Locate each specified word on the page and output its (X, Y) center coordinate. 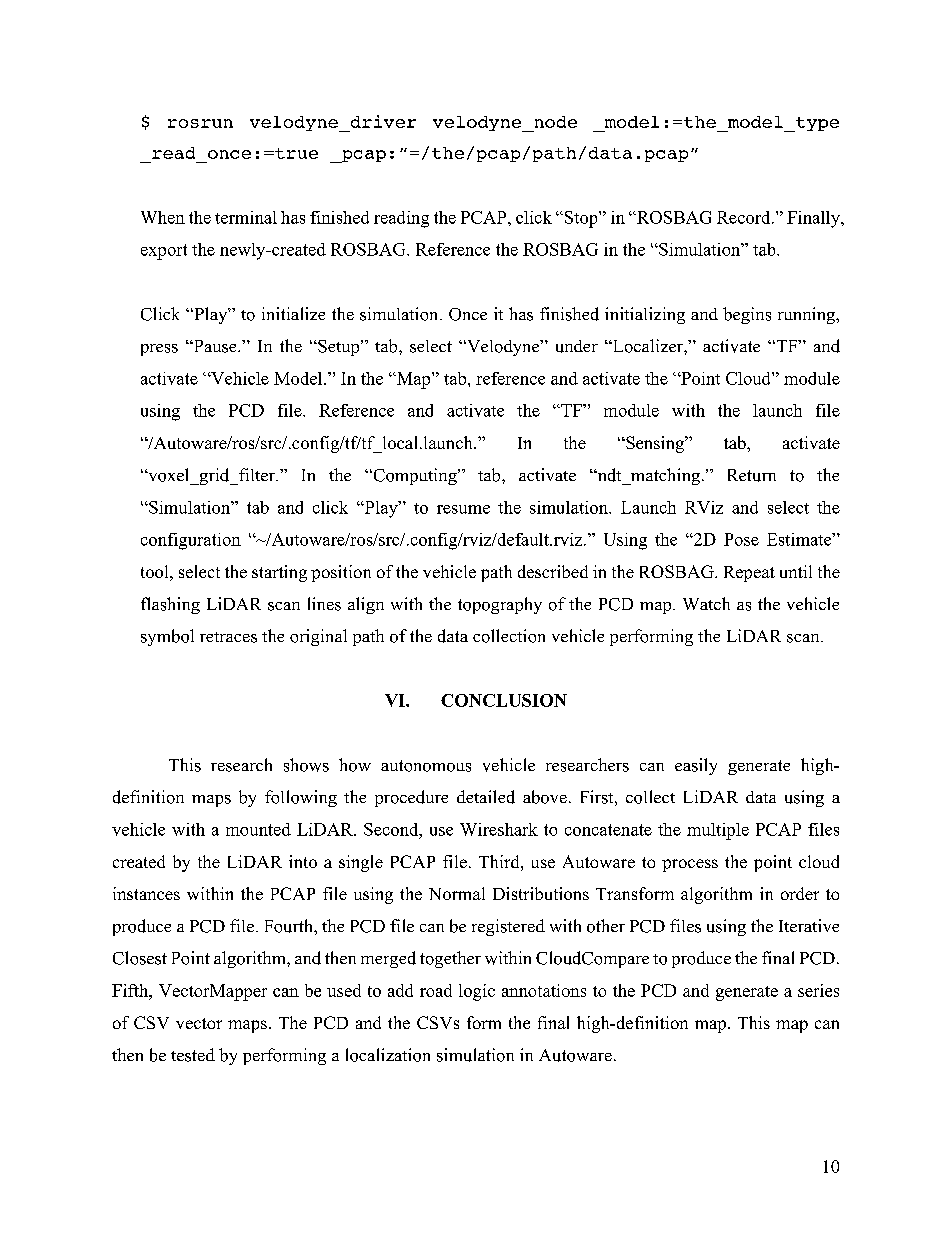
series (818, 990)
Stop (582, 219)
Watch (706, 603)
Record (745, 217)
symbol (167, 637)
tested (193, 1055)
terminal (246, 217)
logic (477, 992)
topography (500, 605)
